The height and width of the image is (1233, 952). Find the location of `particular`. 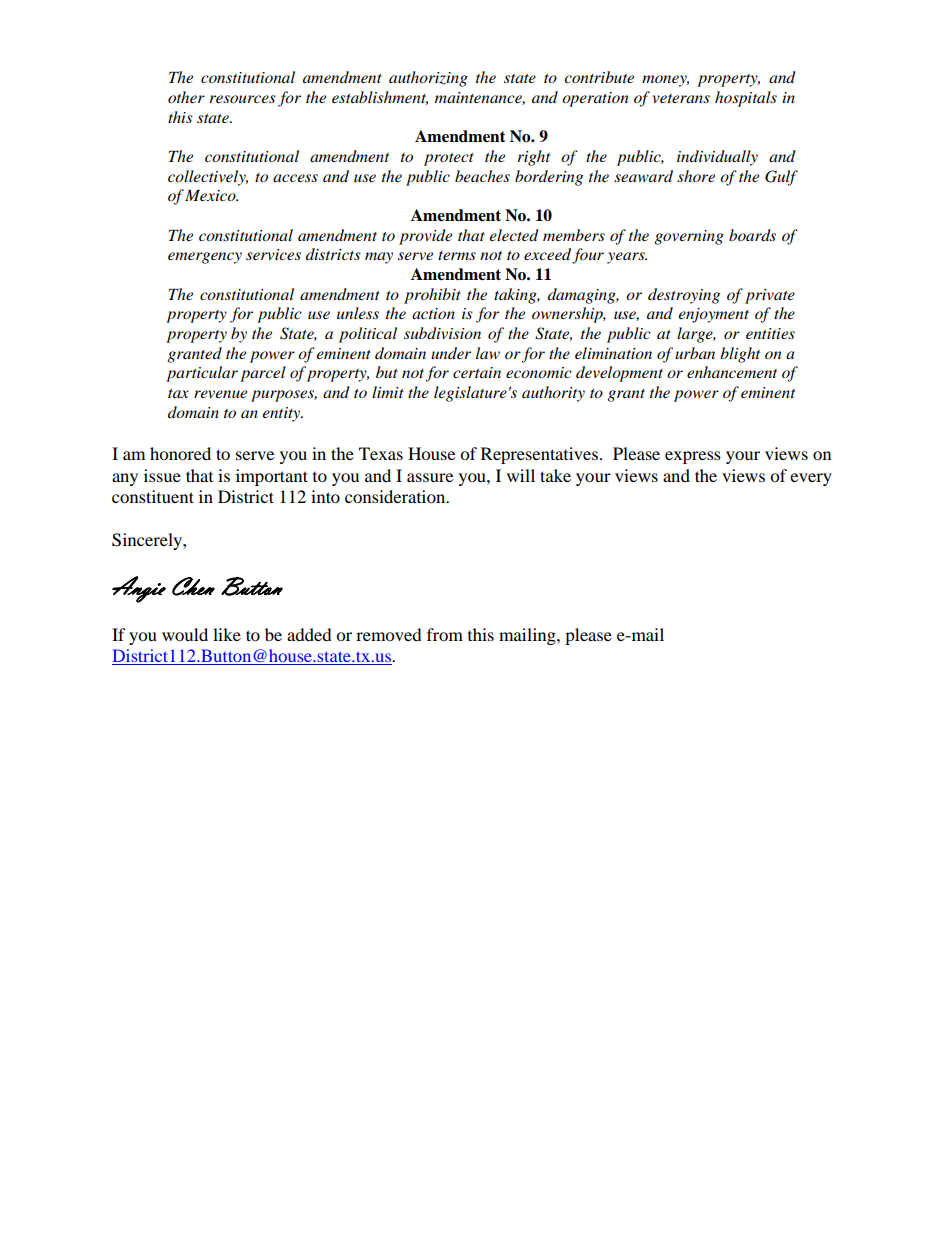

particular is located at coordinates (202, 374).
